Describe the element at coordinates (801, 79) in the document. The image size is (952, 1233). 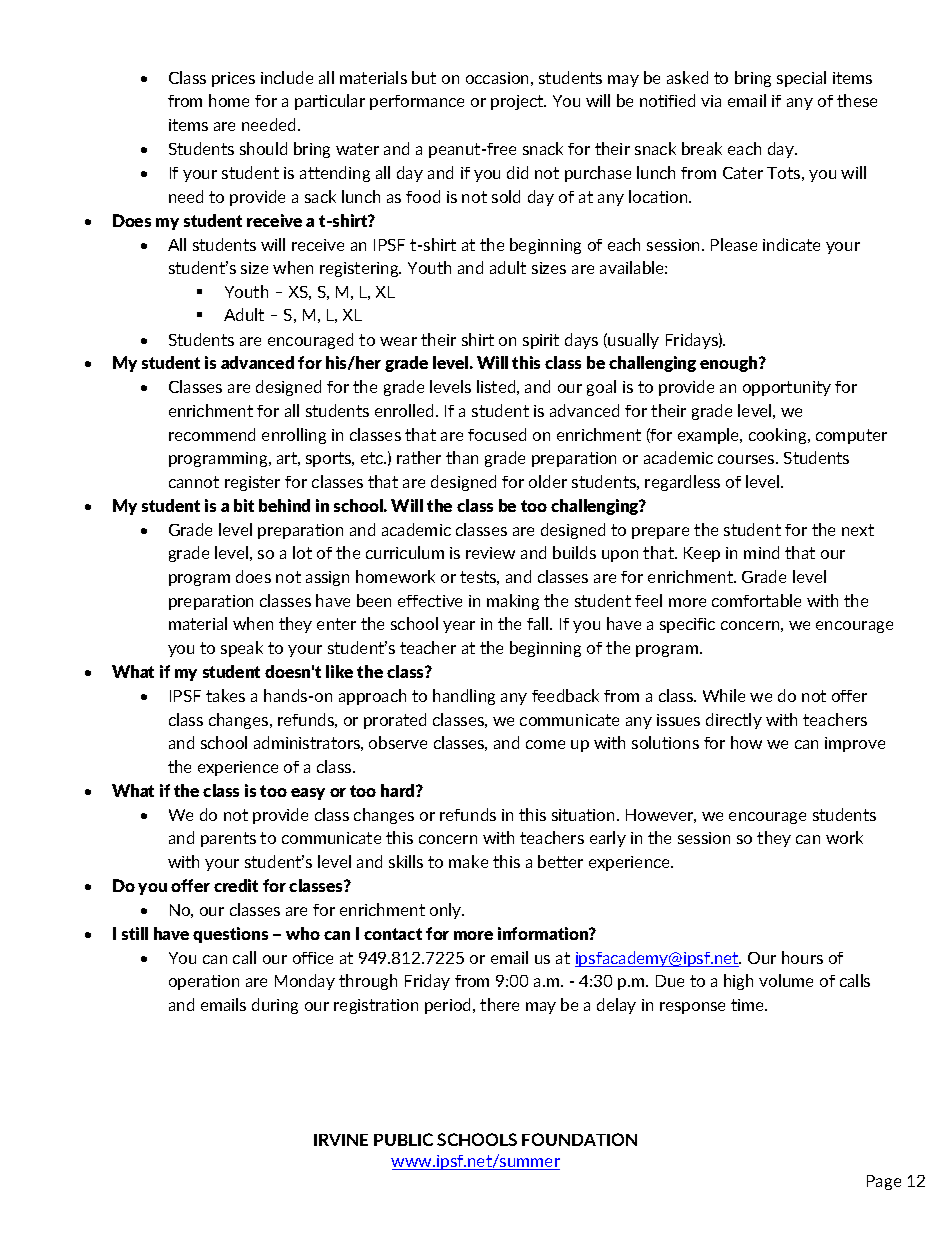
I see `special` at that location.
